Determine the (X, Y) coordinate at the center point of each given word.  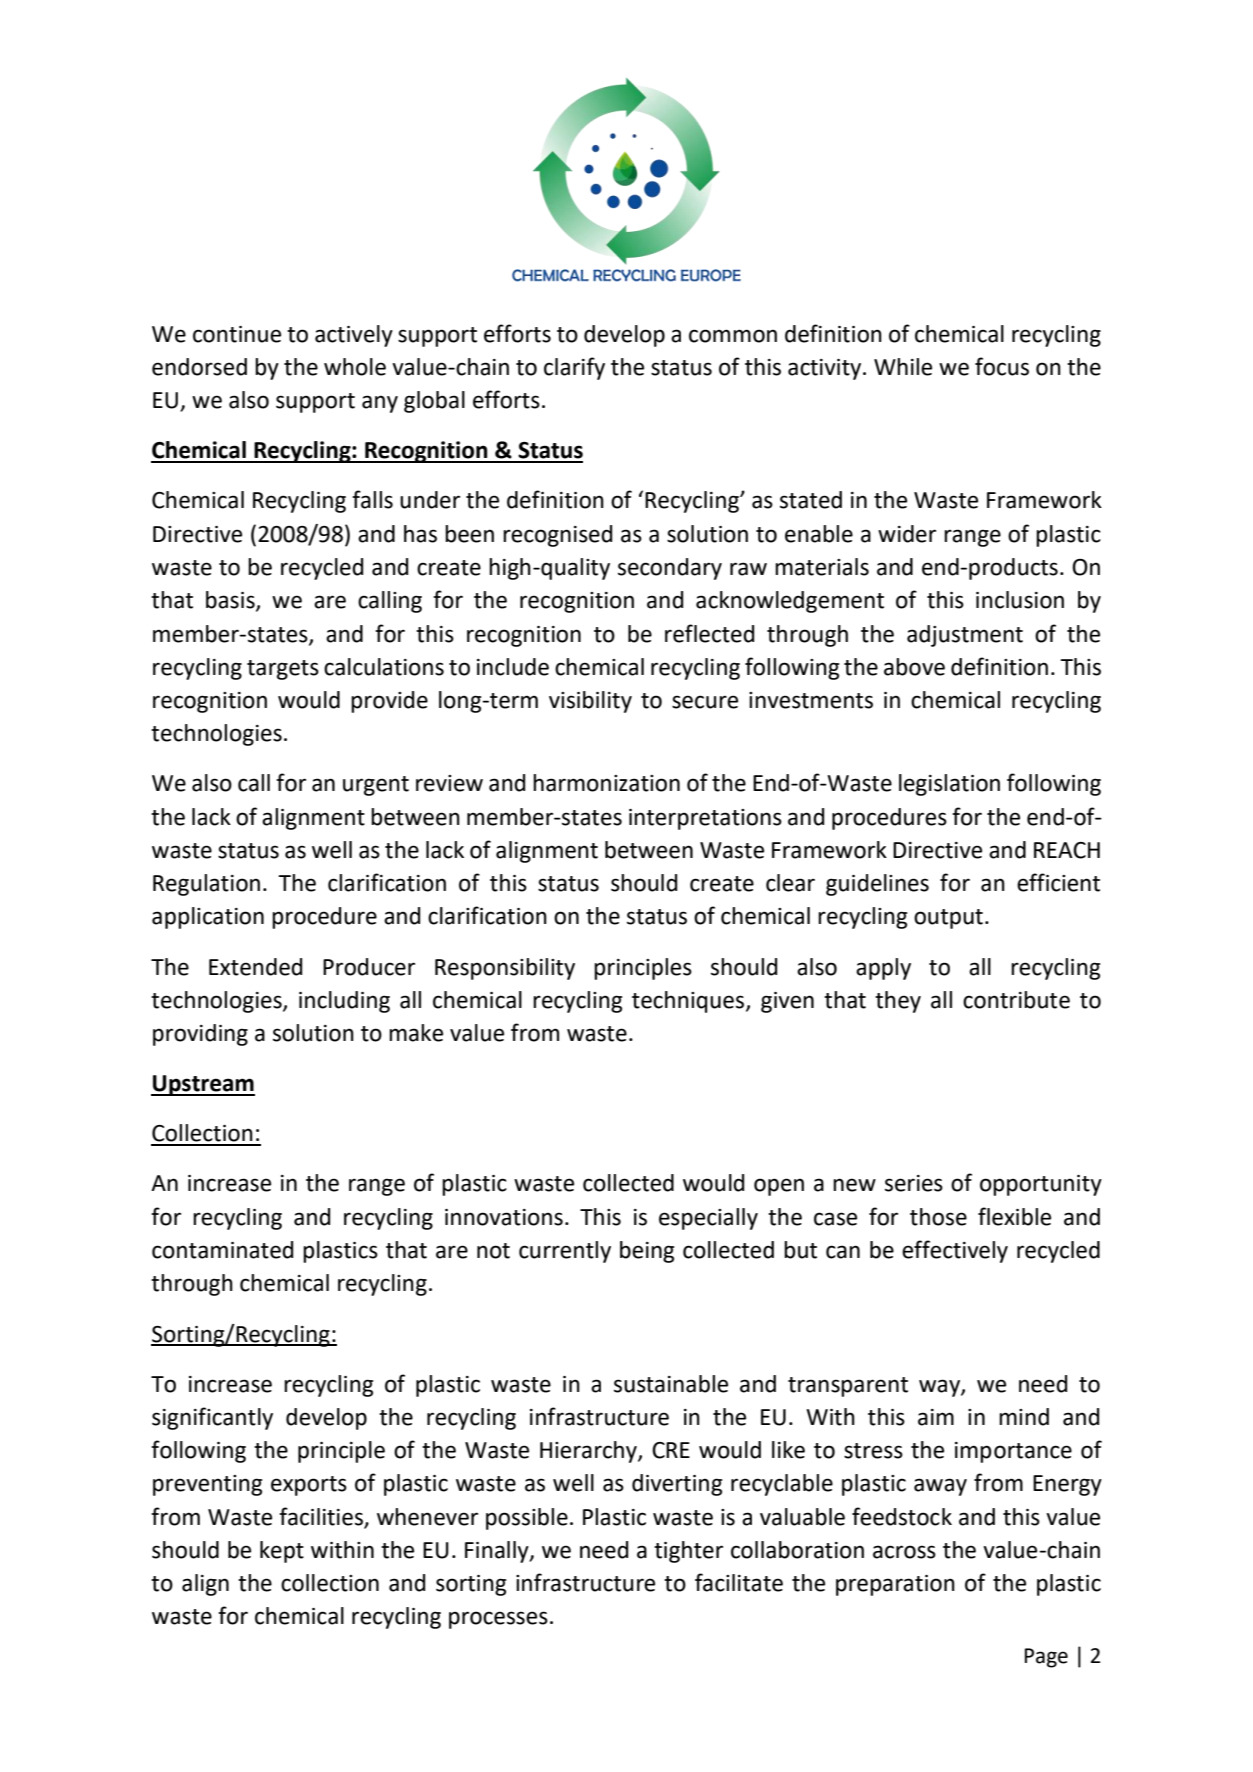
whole (355, 367)
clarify (574, 368)
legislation (949, 785)
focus (1002, 366)
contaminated (222, 1250)
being (647, 1252)
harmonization (606, 783)
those (938, 1217)
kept (282, 1552)
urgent (376, 786)
